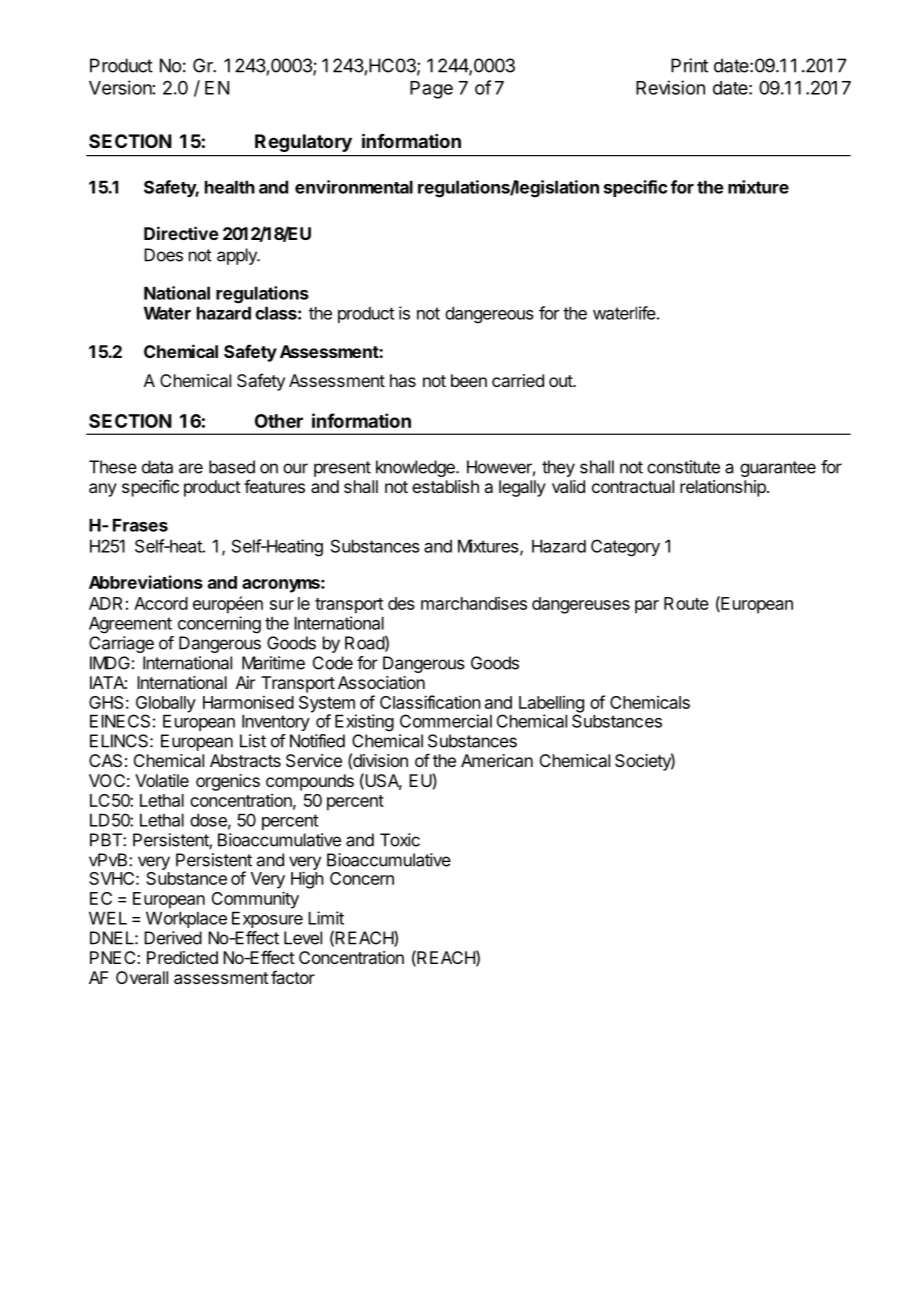 This screenshot has height=1308, width=924. What do you see at coordinates (518, 380) in the screenshot?
I see `carried` at bounding box center [518, 380].
